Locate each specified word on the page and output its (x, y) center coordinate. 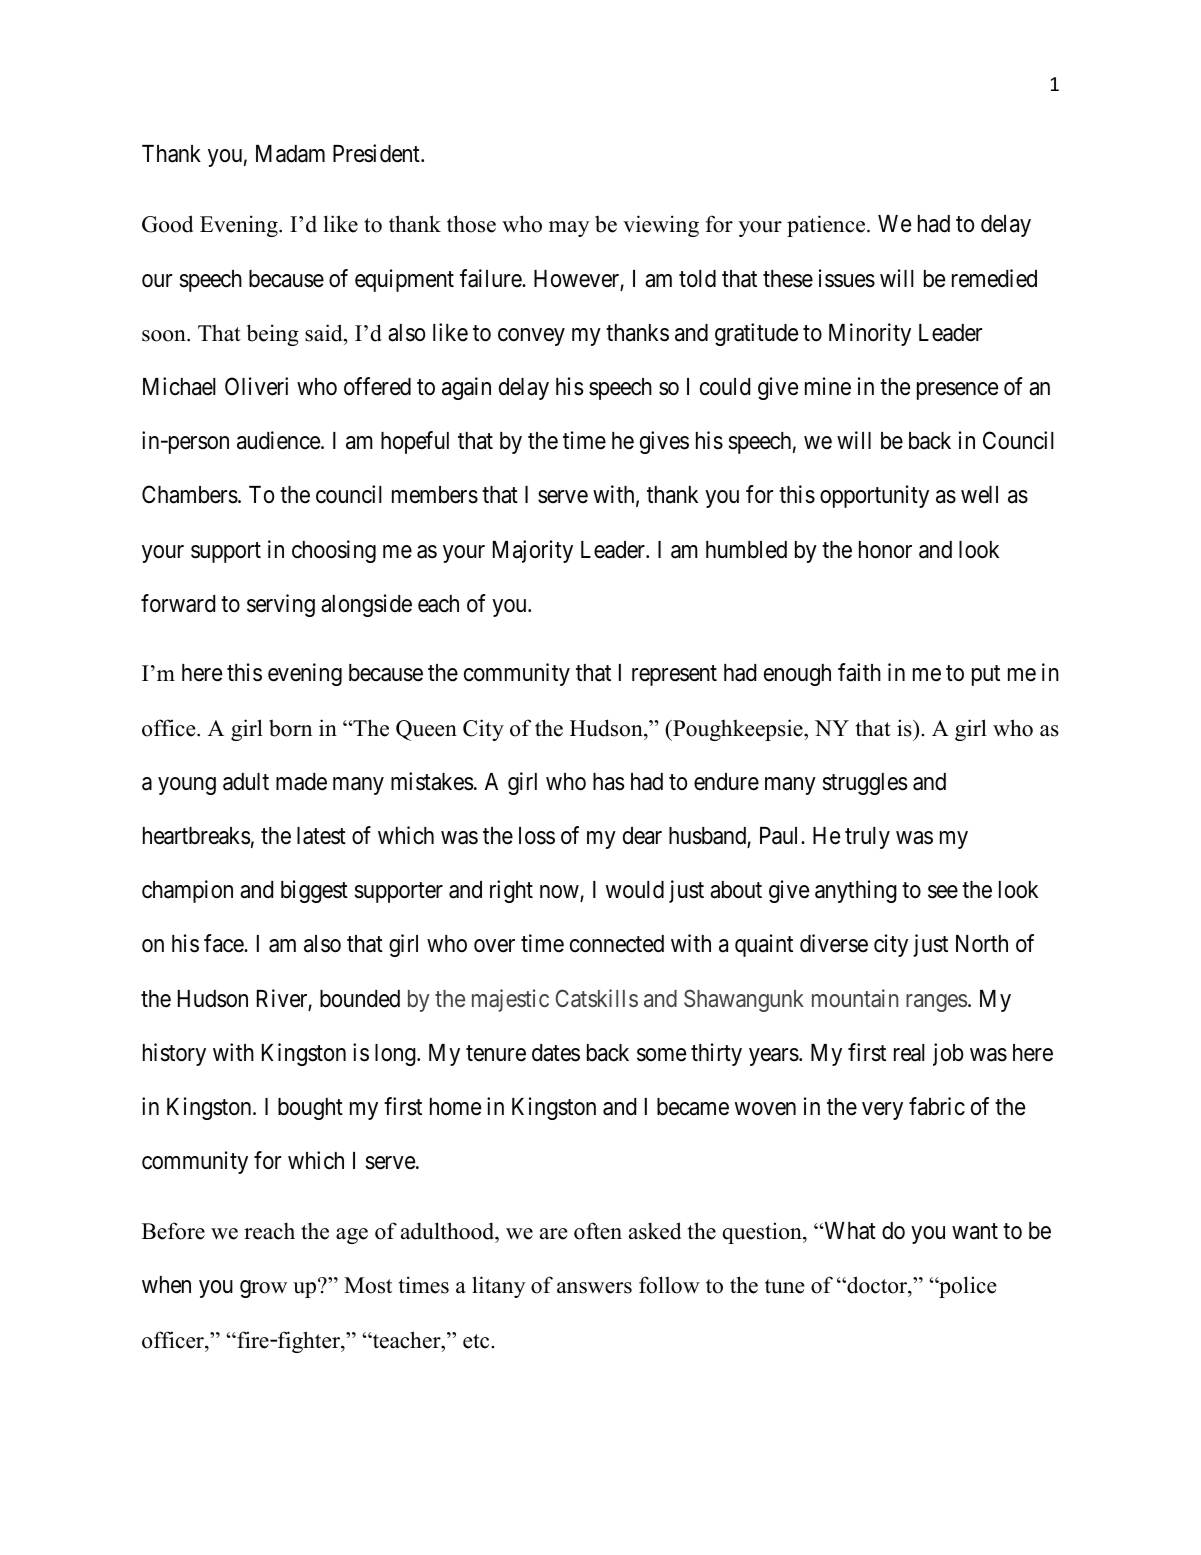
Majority (533, 551)
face (224, 943)
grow (263, 1289)
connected (617, 944)
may (569, 229)
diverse (834, 943)
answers (594, 1288)
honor (885, 550)
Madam (290, 154)
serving (281, 605)
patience (827, 226)
